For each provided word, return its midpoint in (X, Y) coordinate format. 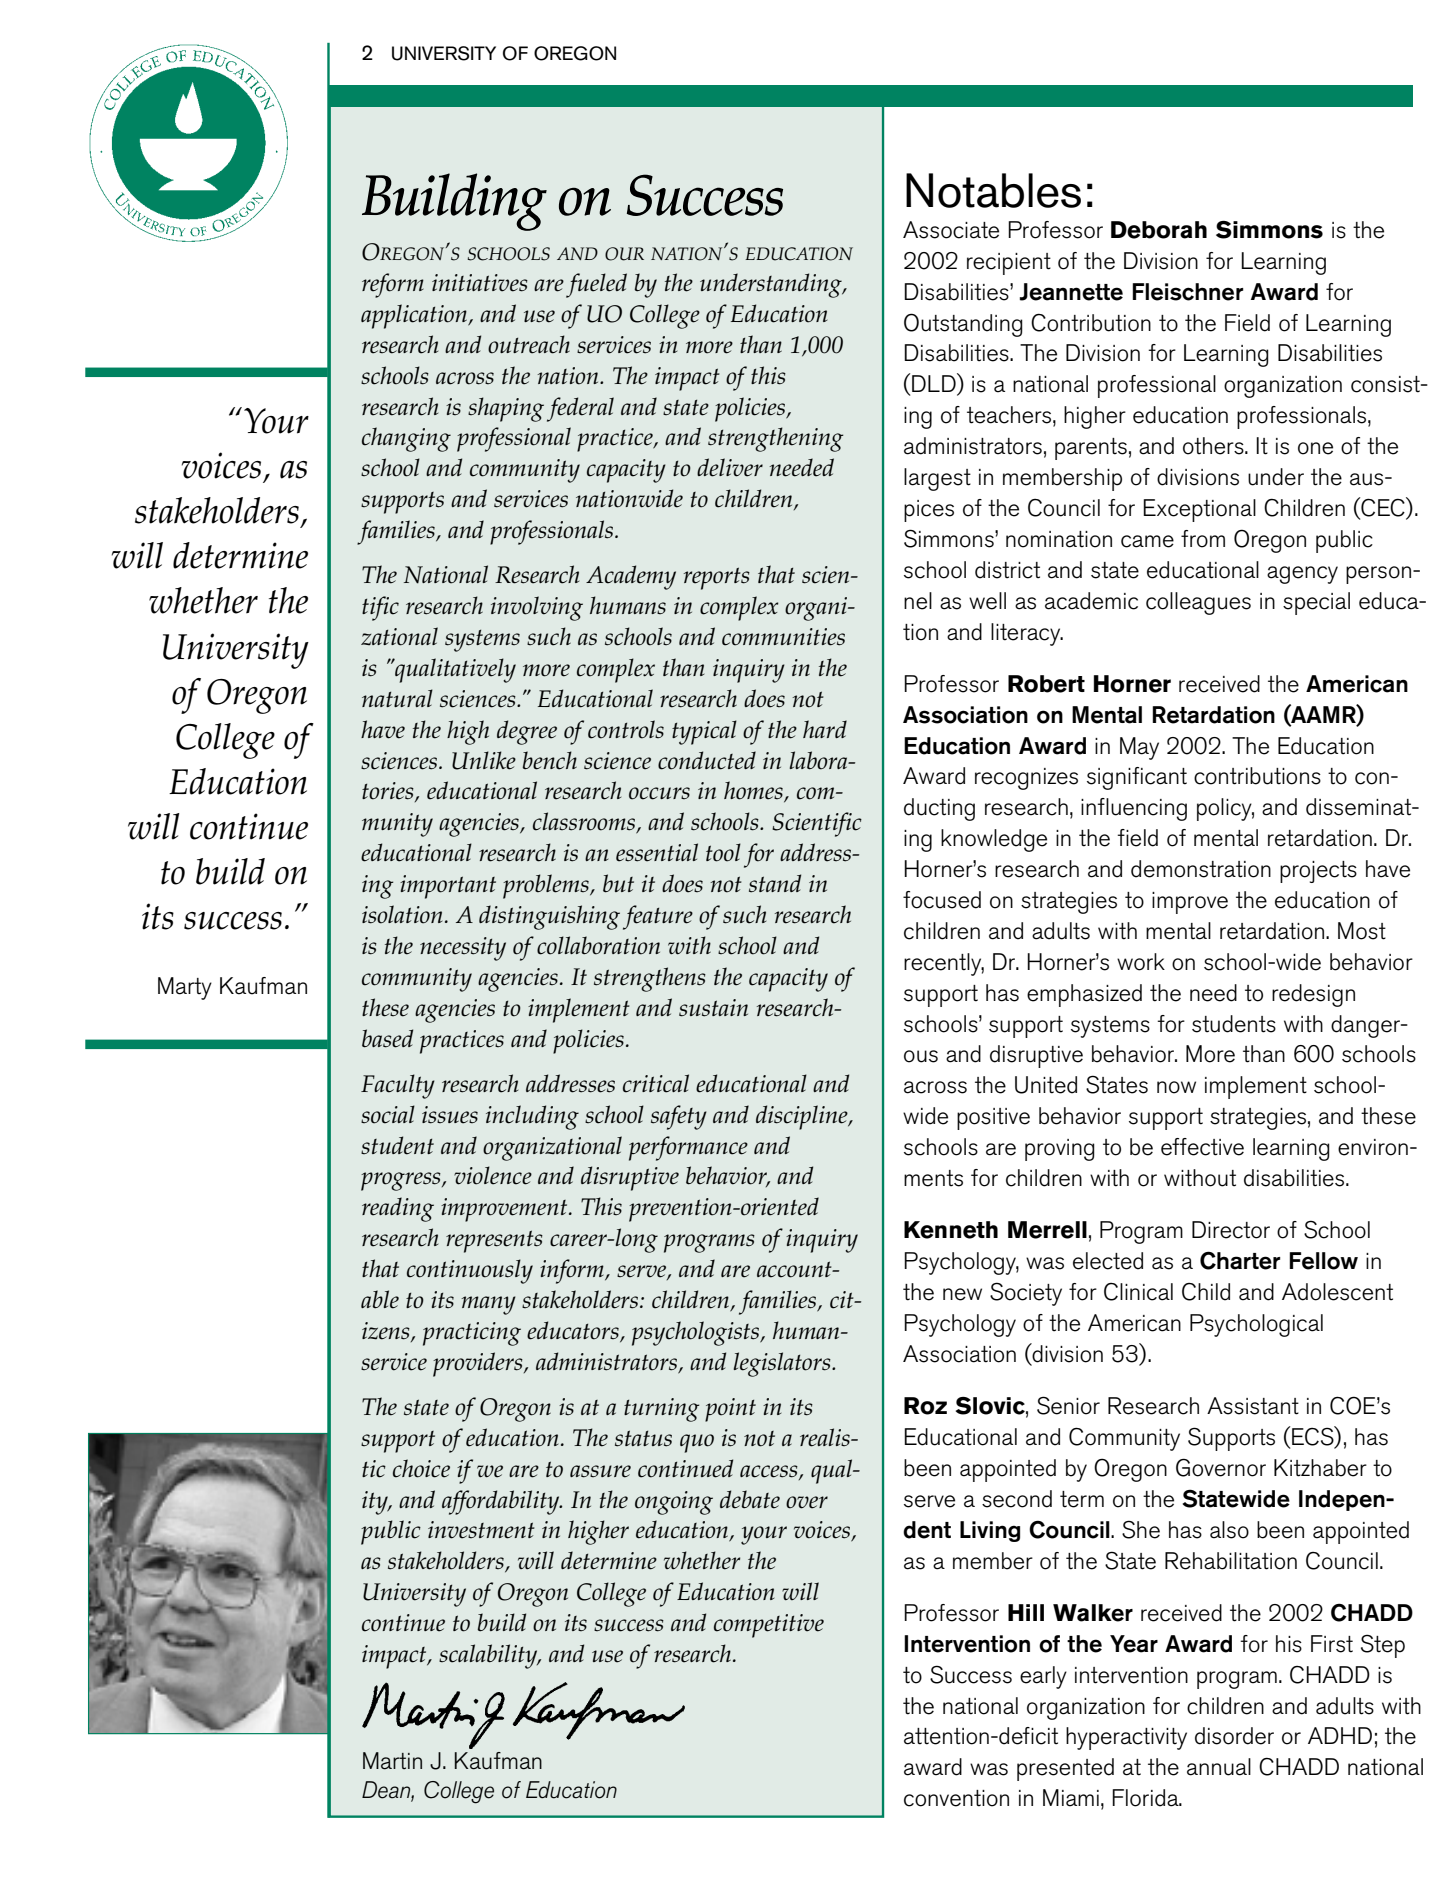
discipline (803, 1117)
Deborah (1159, 230)
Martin (392, 1761)
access (770, 1472)
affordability (502, 1502)
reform (393, 285)
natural (397, 698)
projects (1318, 872)
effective (1202, 1147)
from (1203, 539)
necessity (463, 949)
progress (402, 1181)
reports (717, 578)
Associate (951, 230)
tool (723, 852)
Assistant (1253, 1406)
